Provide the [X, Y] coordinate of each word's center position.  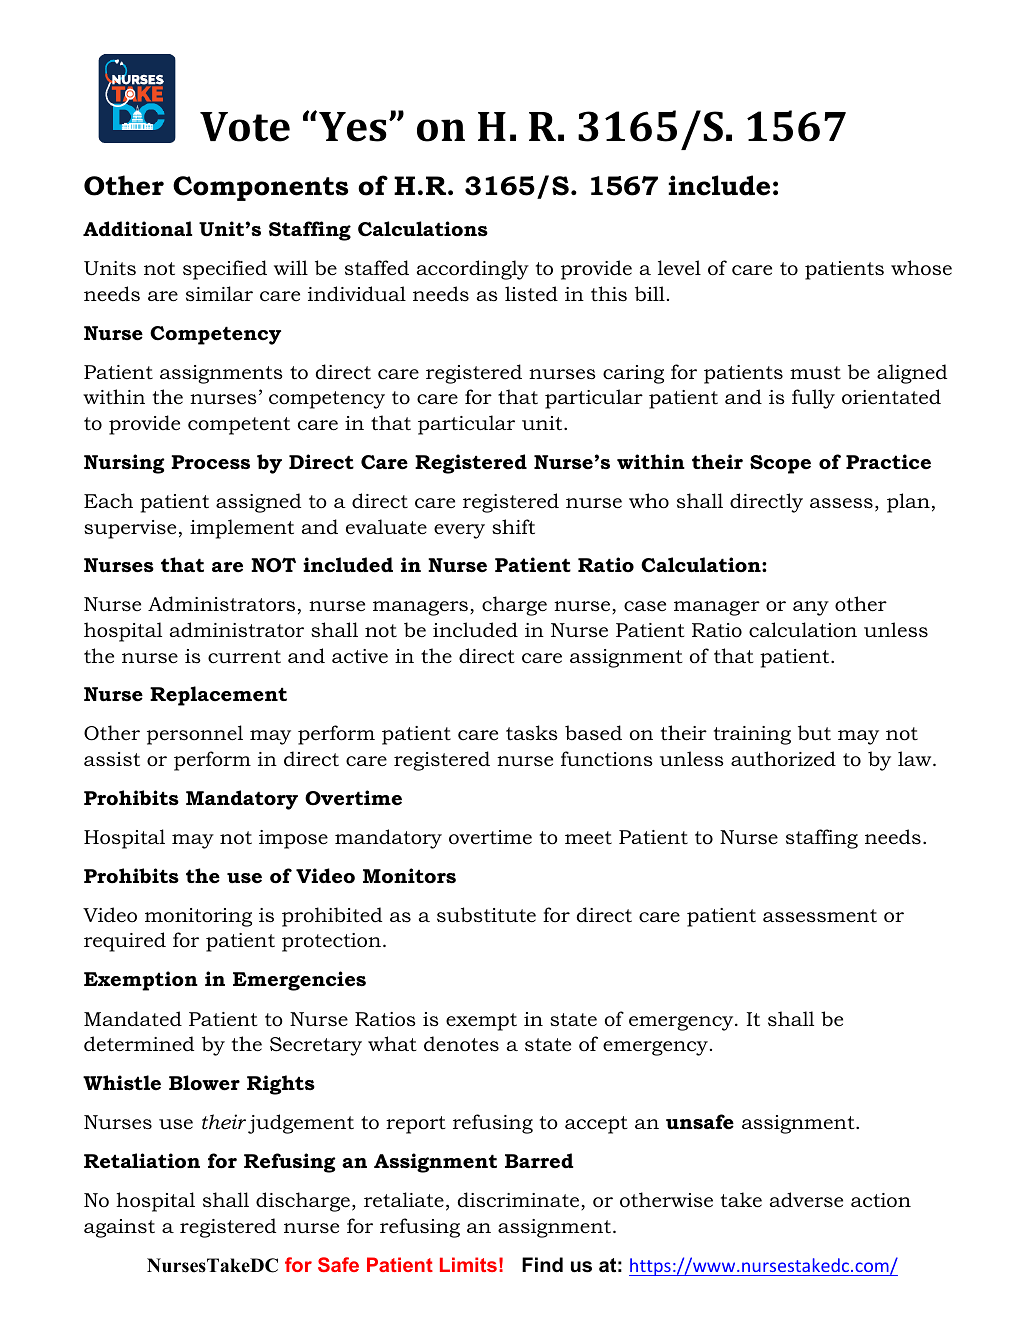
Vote [245, 127]
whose [921, 268]
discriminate [520, 1201]
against [119, 1228]
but [814, 733]
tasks [532, 733]
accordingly [473, 270]
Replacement [218, 696]
